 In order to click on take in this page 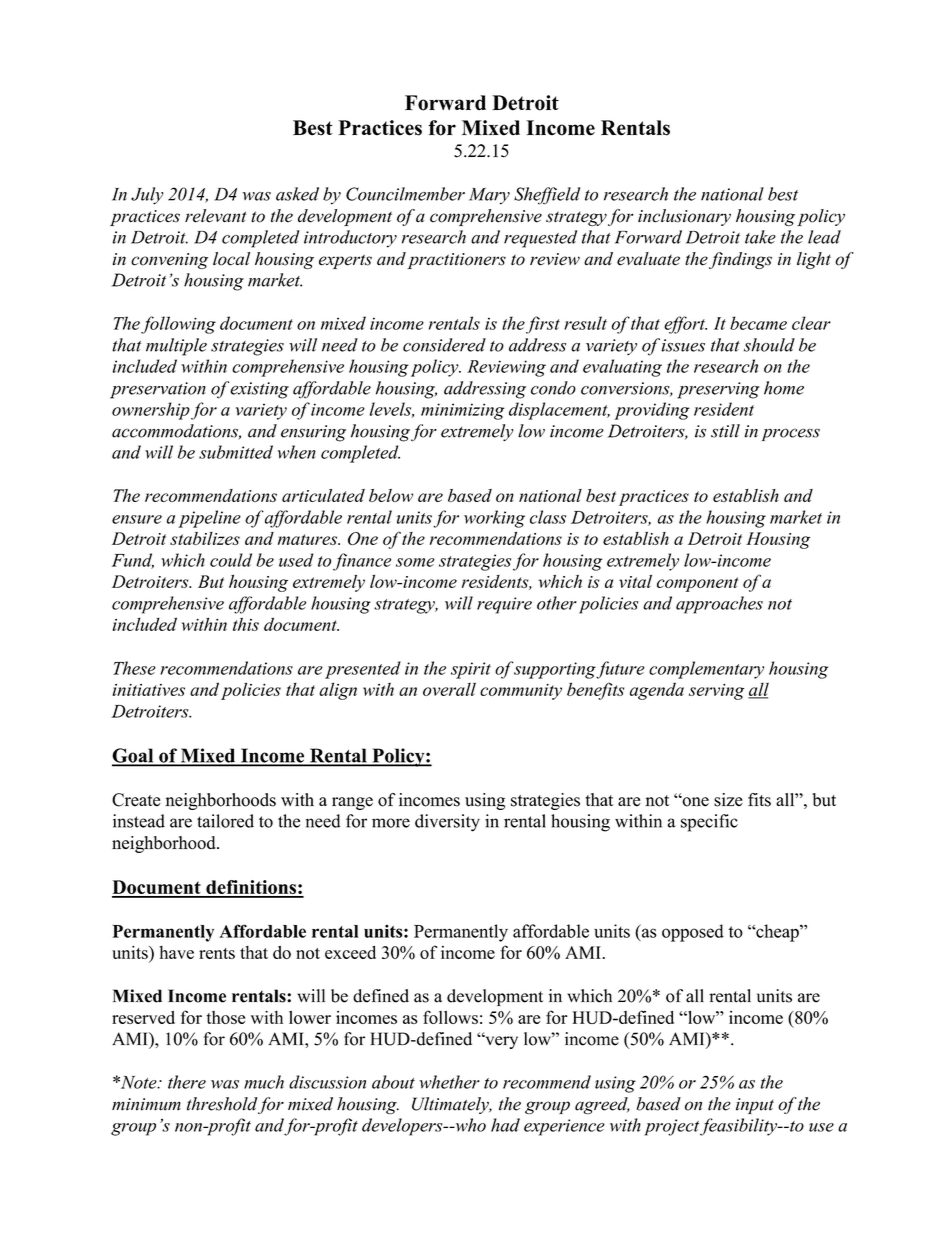, I will do `click(760, 237)`.
